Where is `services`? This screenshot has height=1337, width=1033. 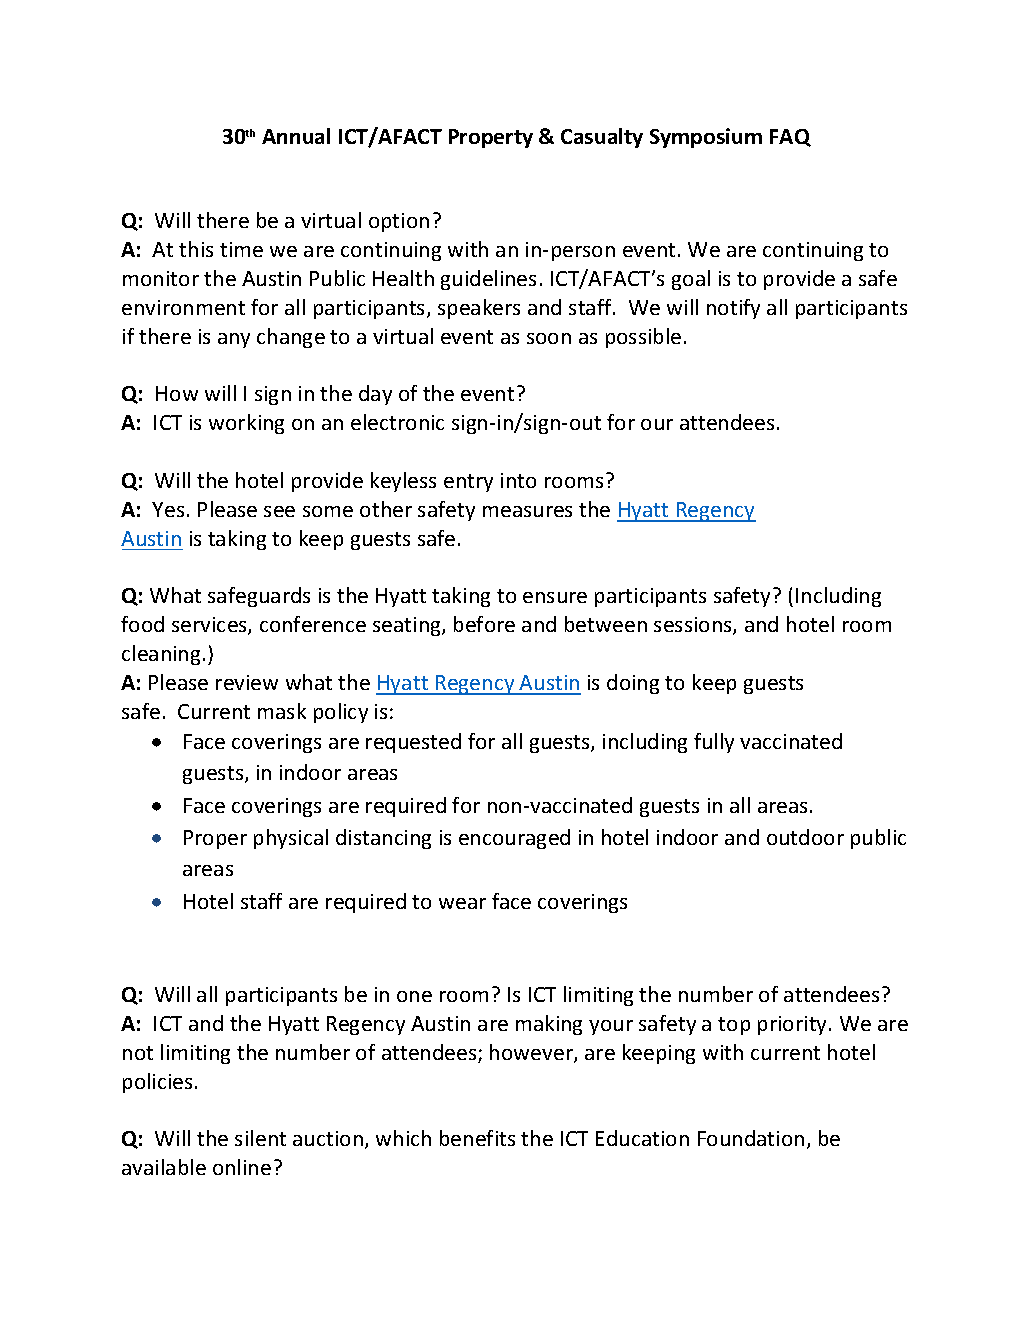
services is located at coordinates (210, 626).
